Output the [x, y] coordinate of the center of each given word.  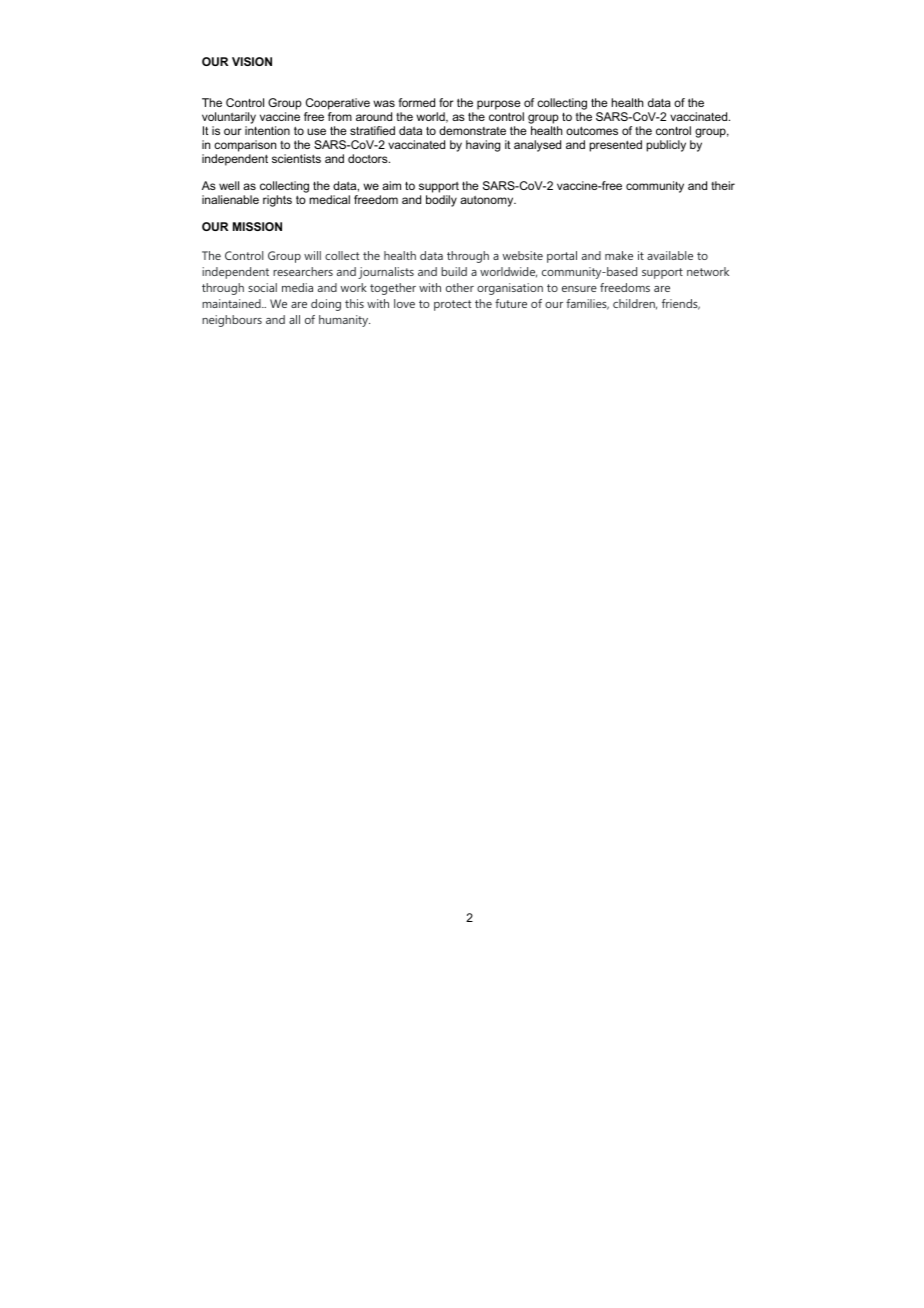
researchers [303, 271]
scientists [296, 158]
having [483, 146]
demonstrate [472, 130]
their [723, 185]
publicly [666, 146]
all [294, 319]
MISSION [257, 226]
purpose [498, 106]
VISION [252, 61]
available [670, 255]
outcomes [592, 130]
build [454, 271]
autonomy [488, 201]
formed [416, 102]
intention [267, 130]
